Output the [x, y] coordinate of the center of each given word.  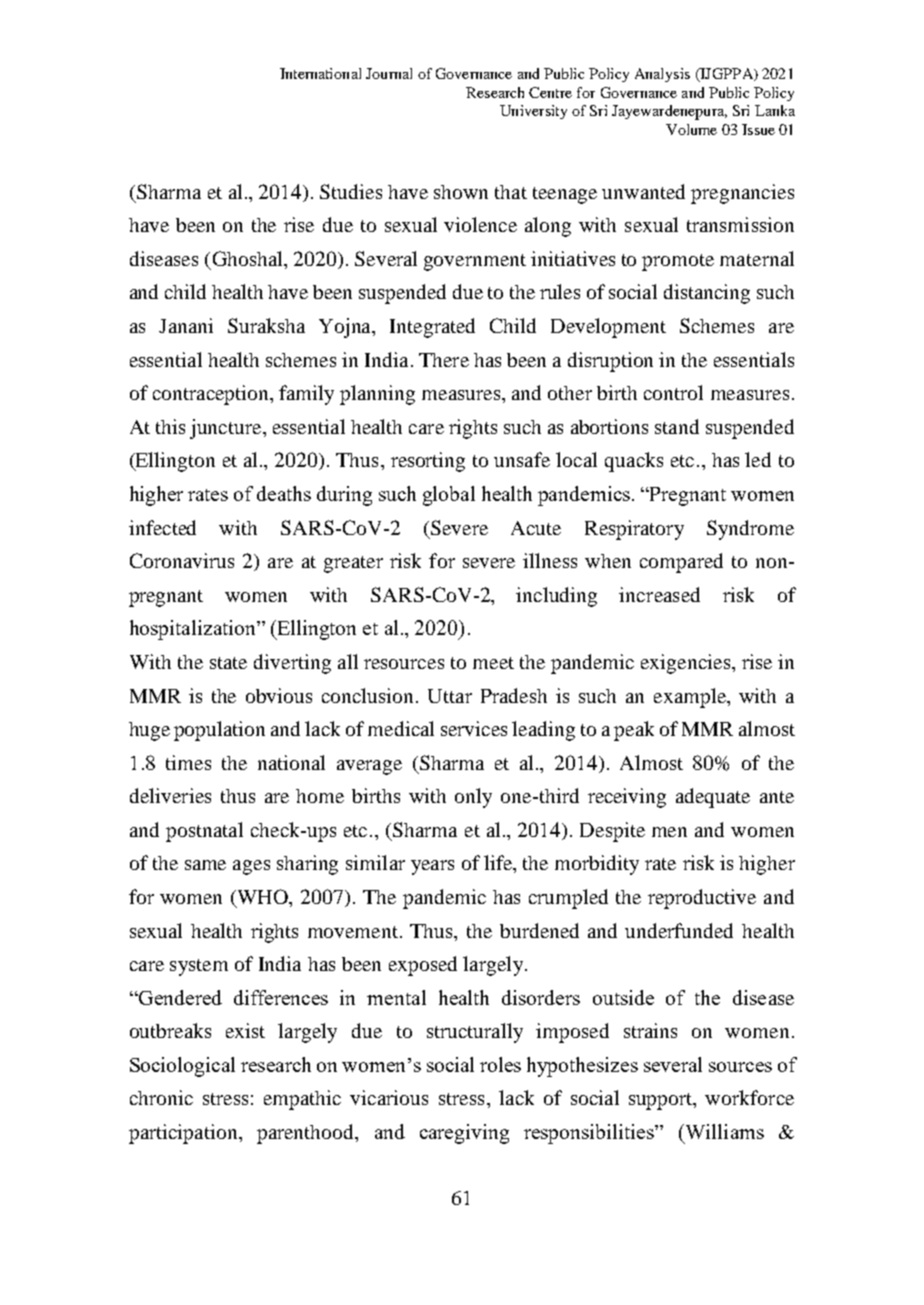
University [533, 112]
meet [493, 663]
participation [184, 1134]
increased [659, 594]
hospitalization [194, 630]
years [432, 867]
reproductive [702, 899]
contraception [212, 395]
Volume [691, 129]
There [444, 360]
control [673, 392]
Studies [351, 191]
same [205, 865]
